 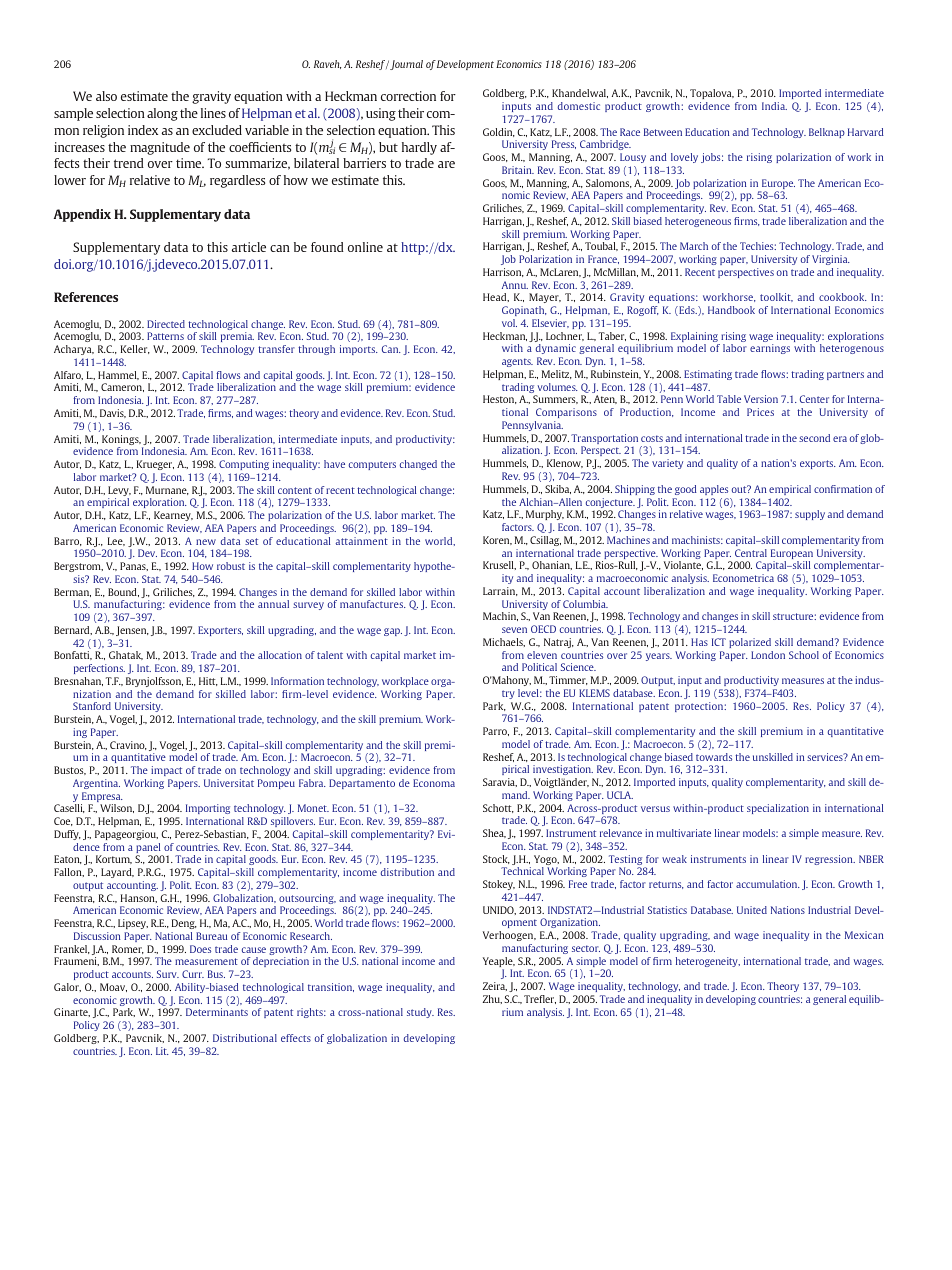 I want to click on new, so click(x=206, y=542).
